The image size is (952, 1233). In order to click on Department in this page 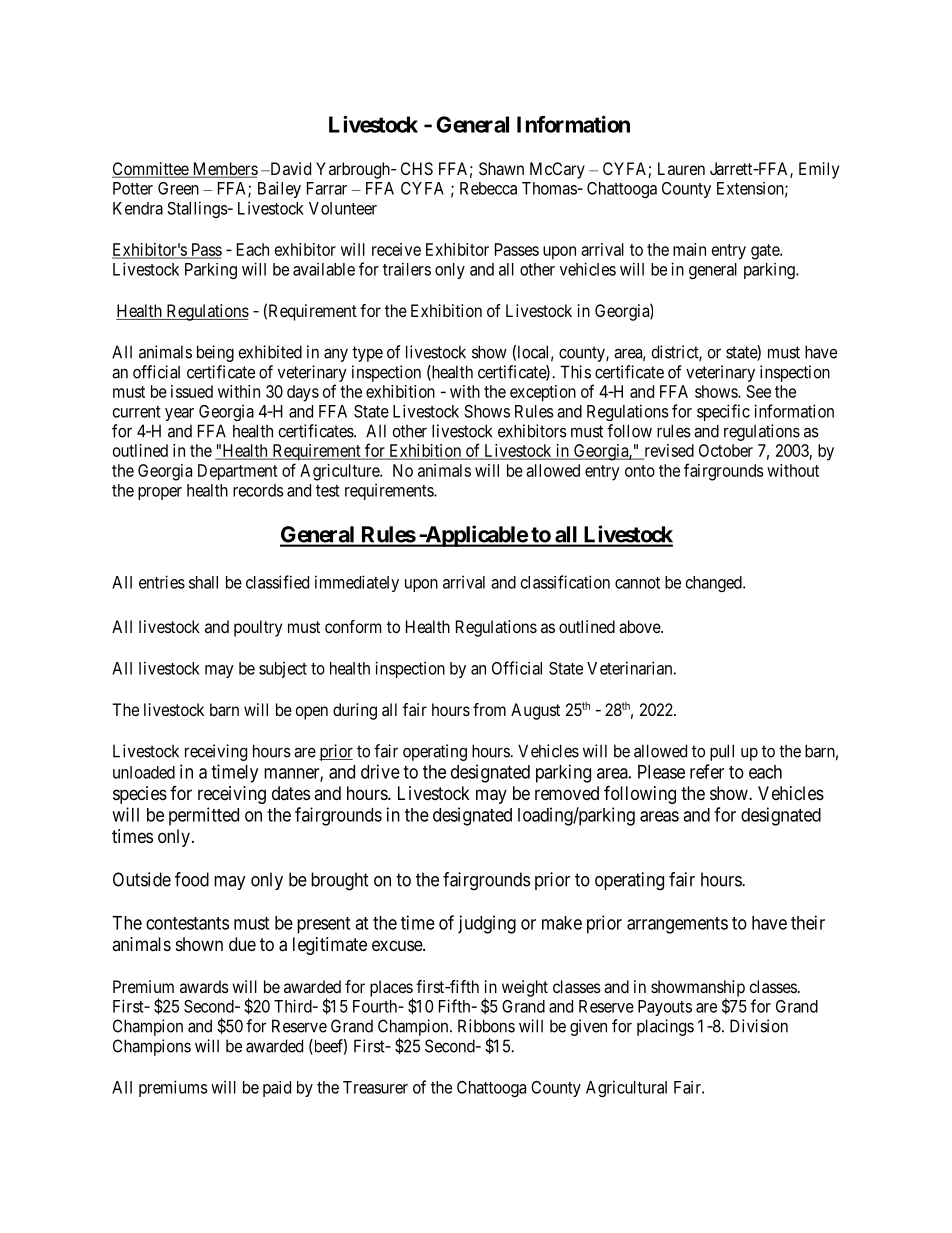, I will do `click(238, 472)`.
